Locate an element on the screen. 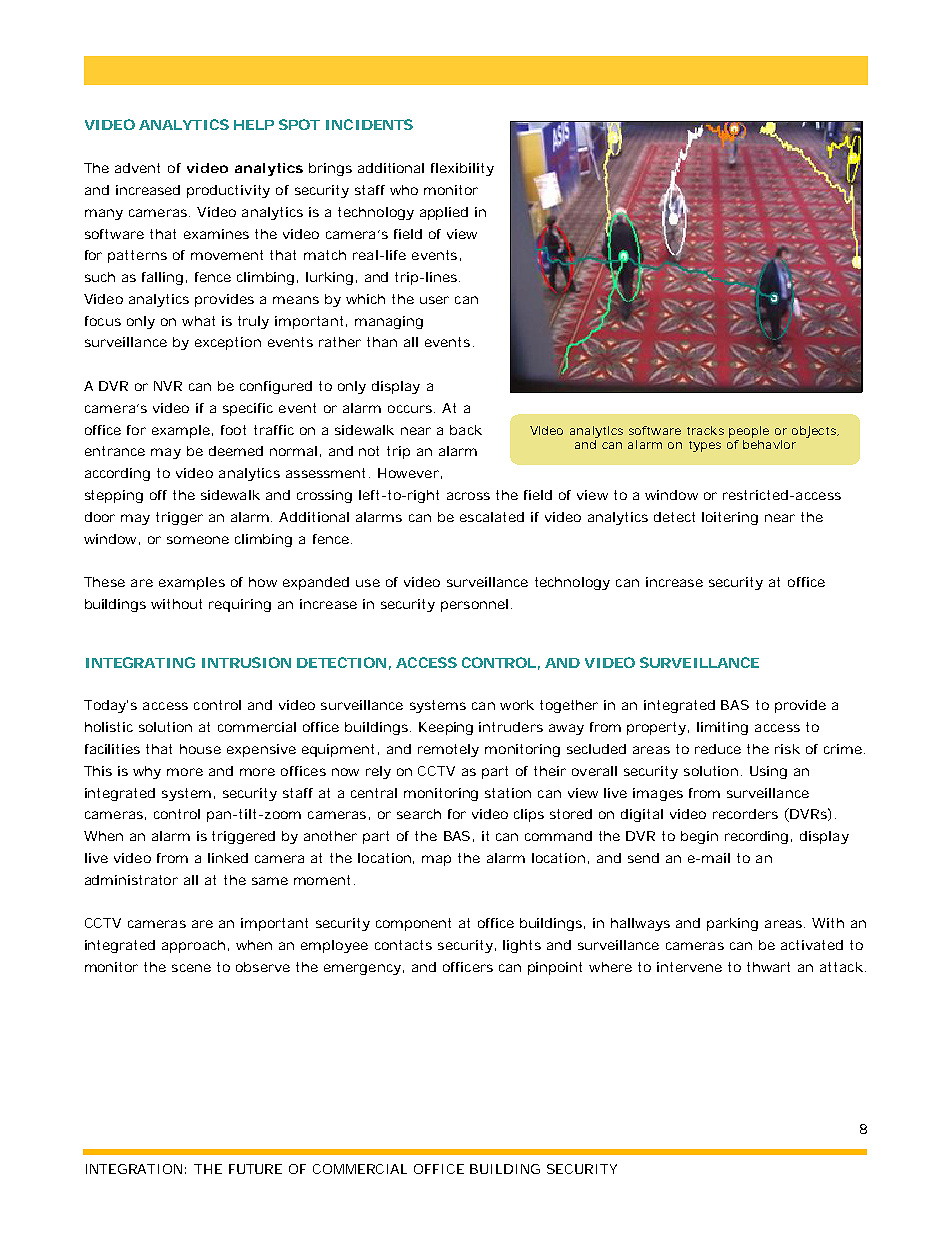 The width and height of the screenshot is (952, 1233). deemed is located at coordinates (236, 451).
